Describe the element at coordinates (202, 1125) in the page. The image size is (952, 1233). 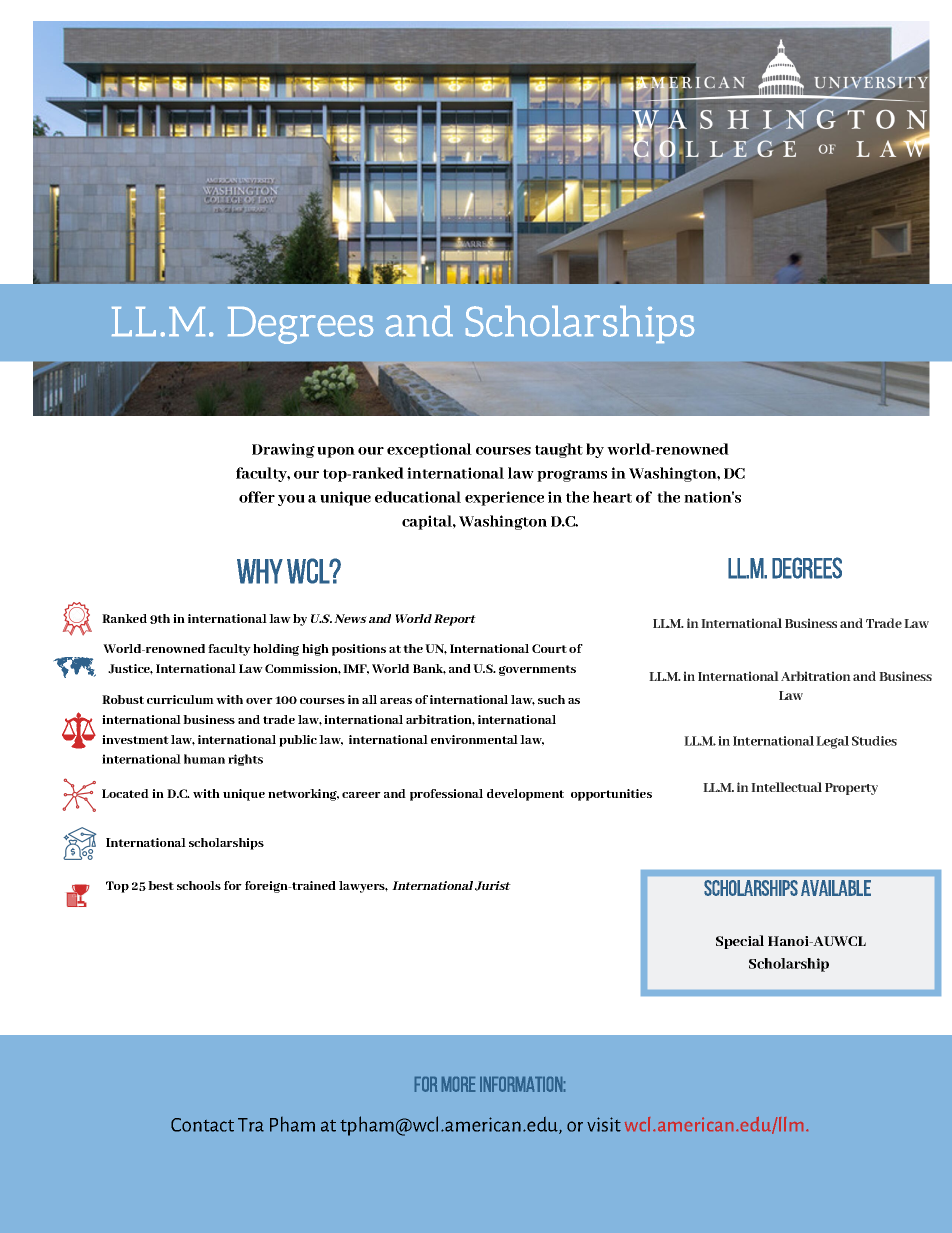
I see `Contact` at that location.
